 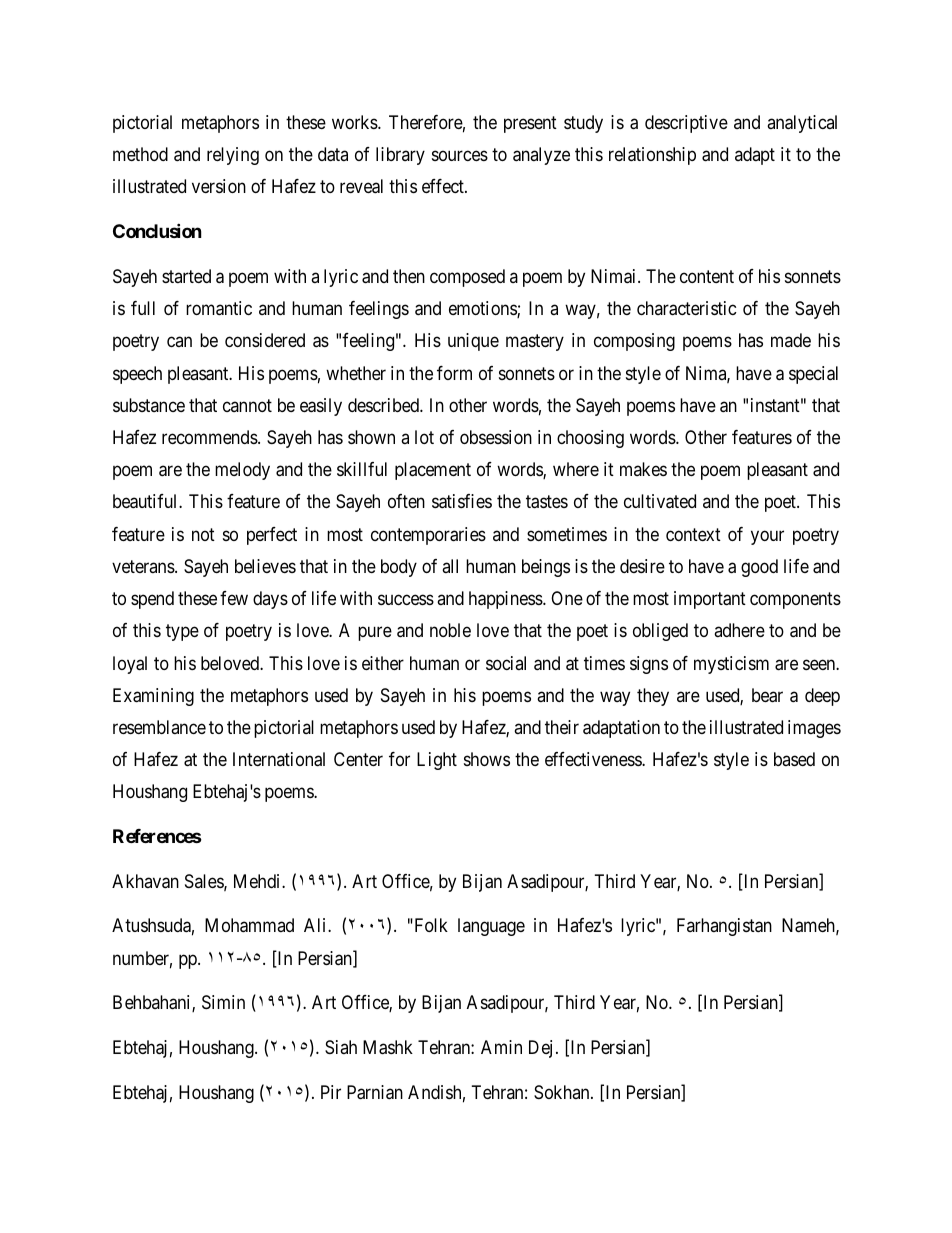 I want to click on shows, so click(x=487, y=759).
